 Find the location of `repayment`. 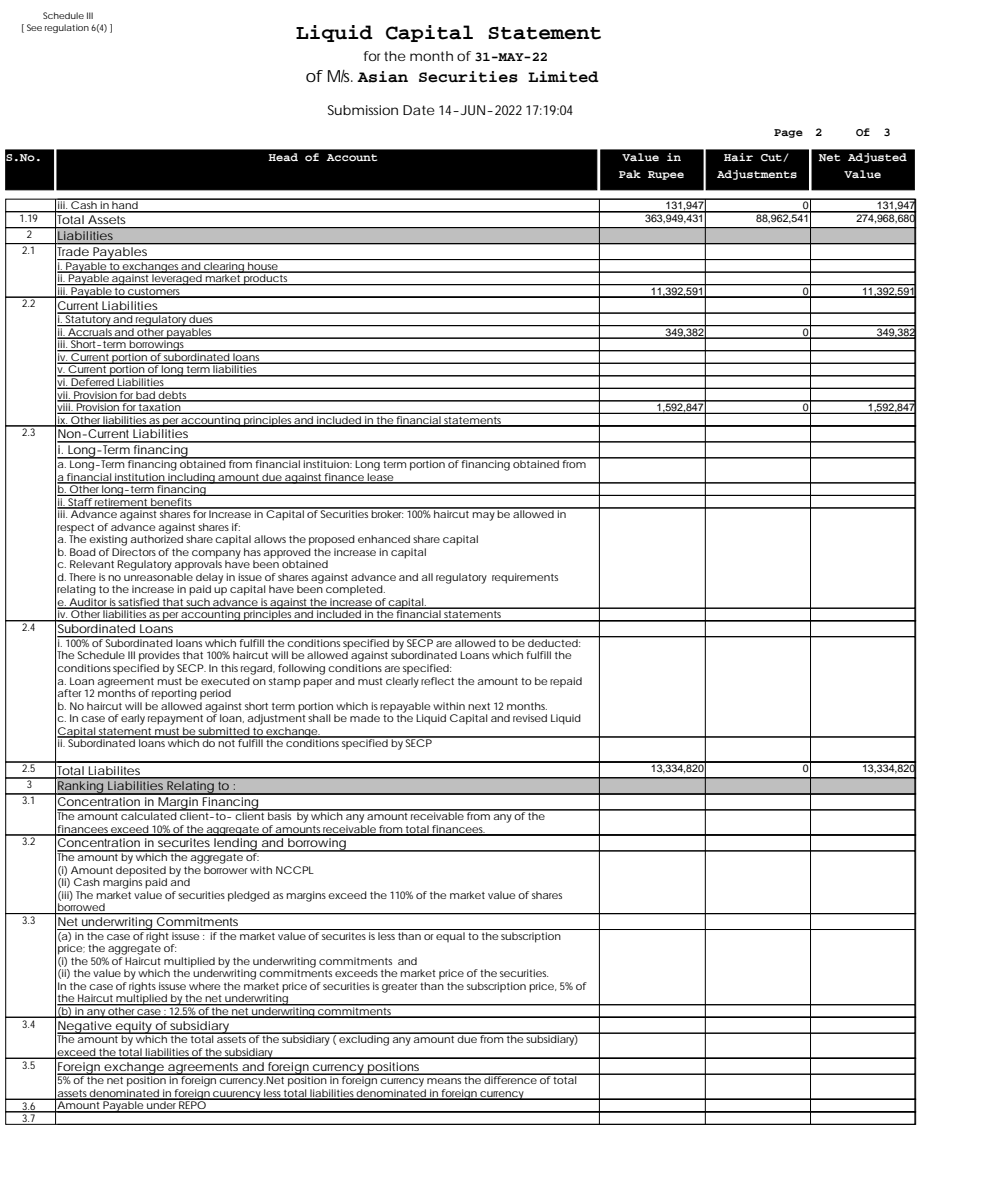

repayment is located at coordinates (175, 720).
